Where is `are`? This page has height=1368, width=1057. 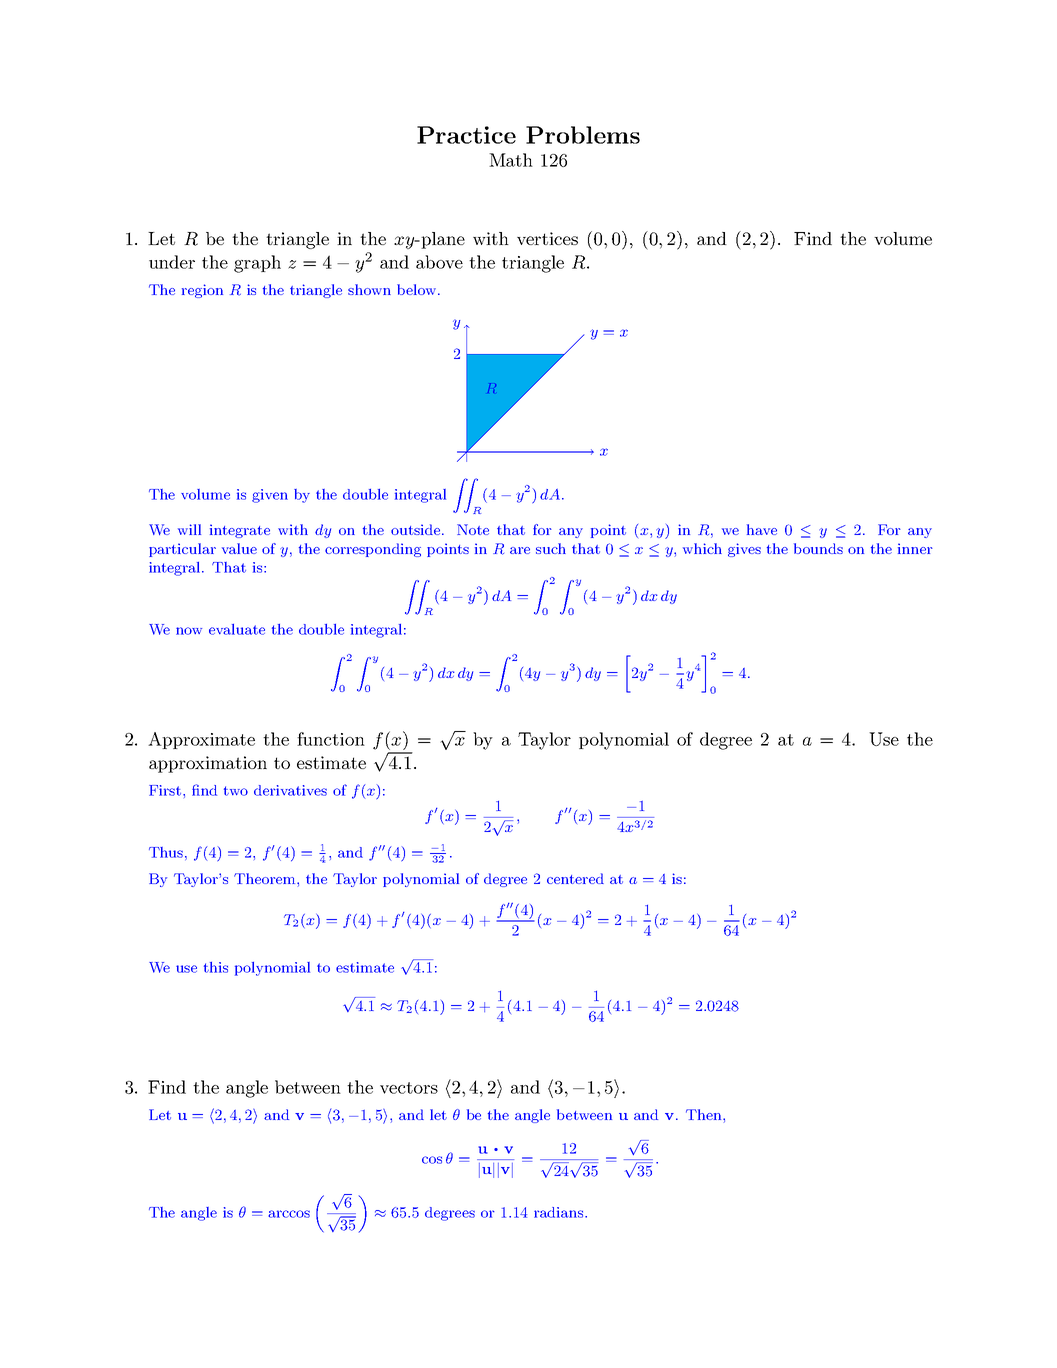 are is located at coordinates (520, 550).
